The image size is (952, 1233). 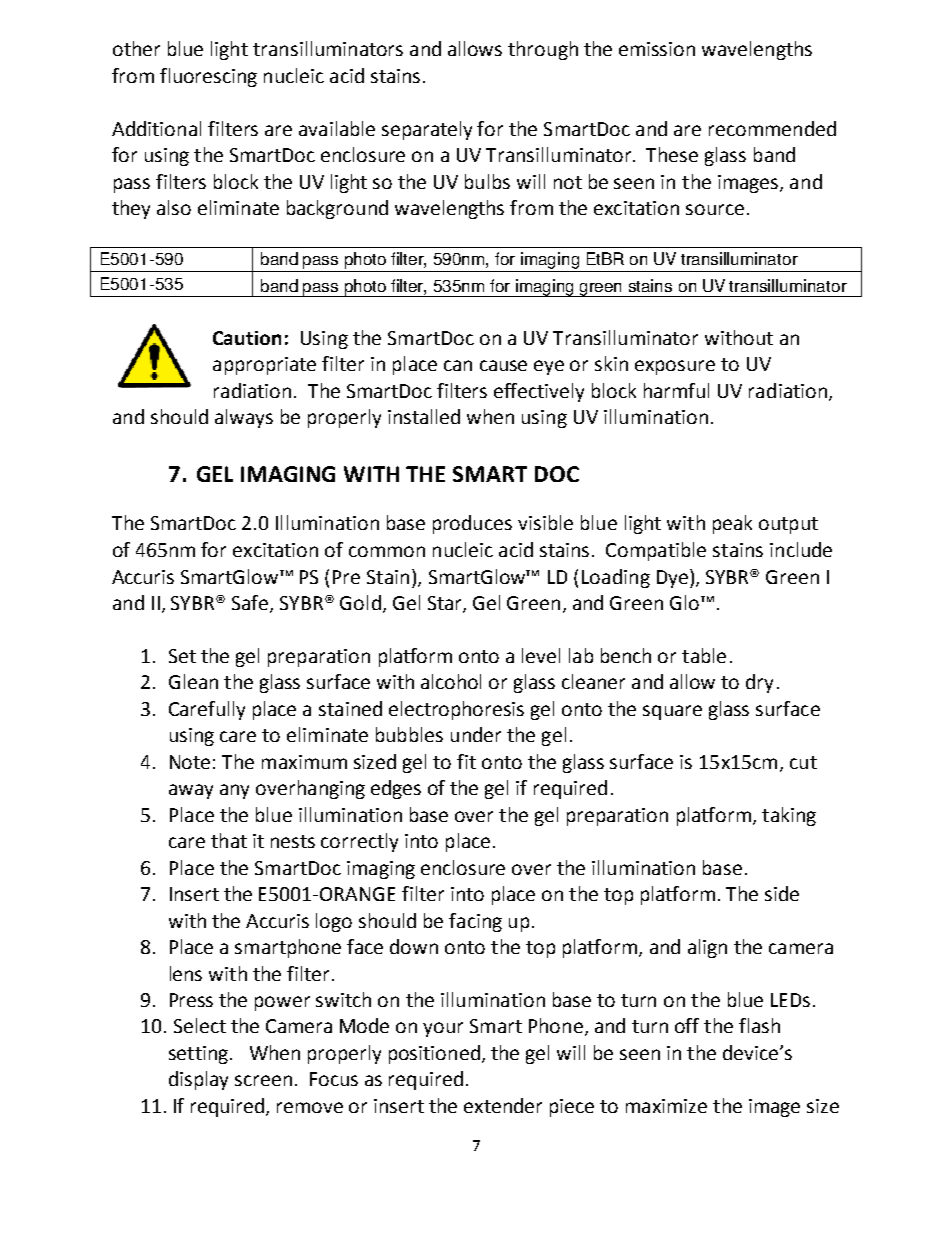 I want to click on that, so click(x=229, y=840).
